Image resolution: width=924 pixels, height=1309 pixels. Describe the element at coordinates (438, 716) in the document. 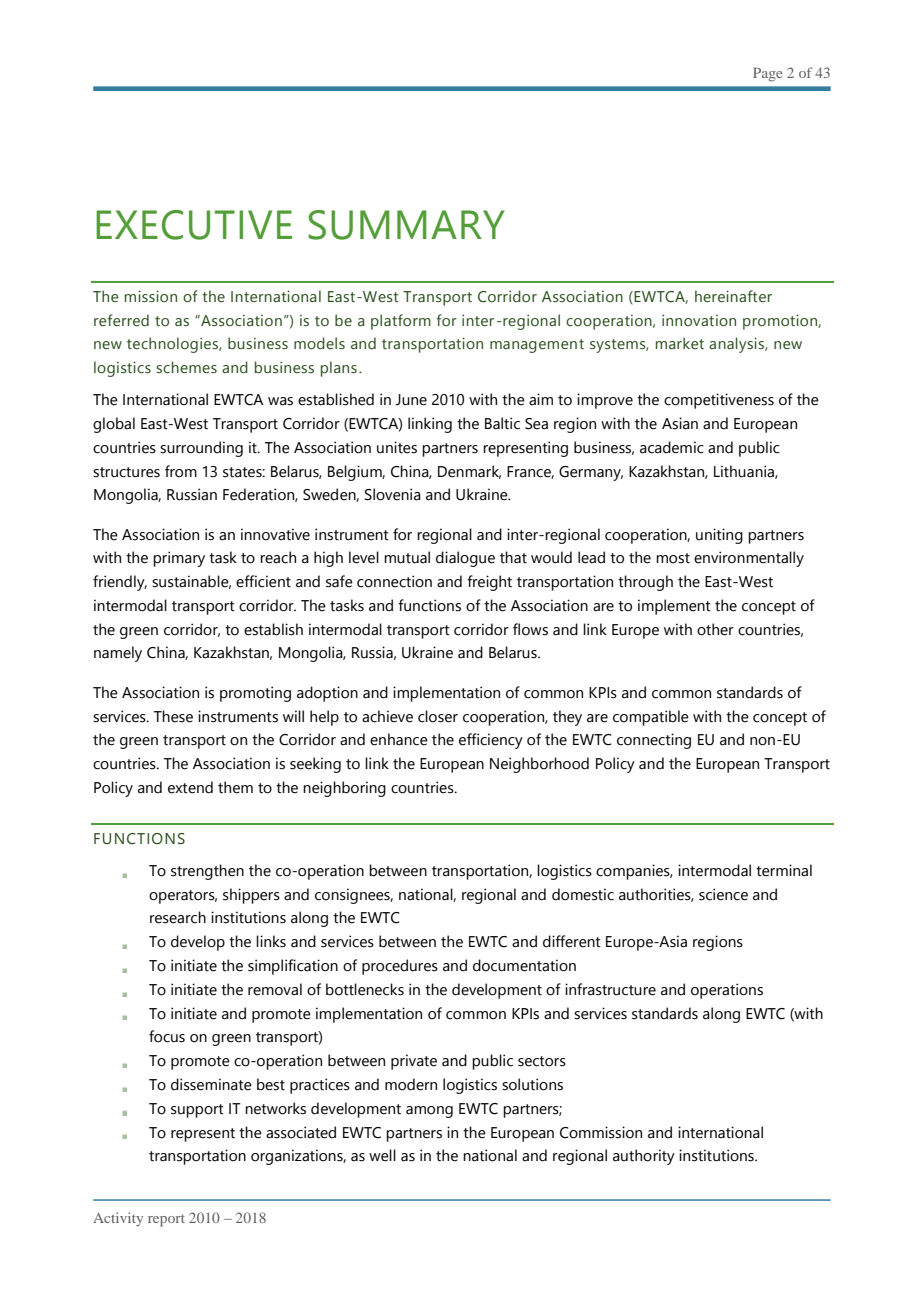

I see `closer` at that location.
